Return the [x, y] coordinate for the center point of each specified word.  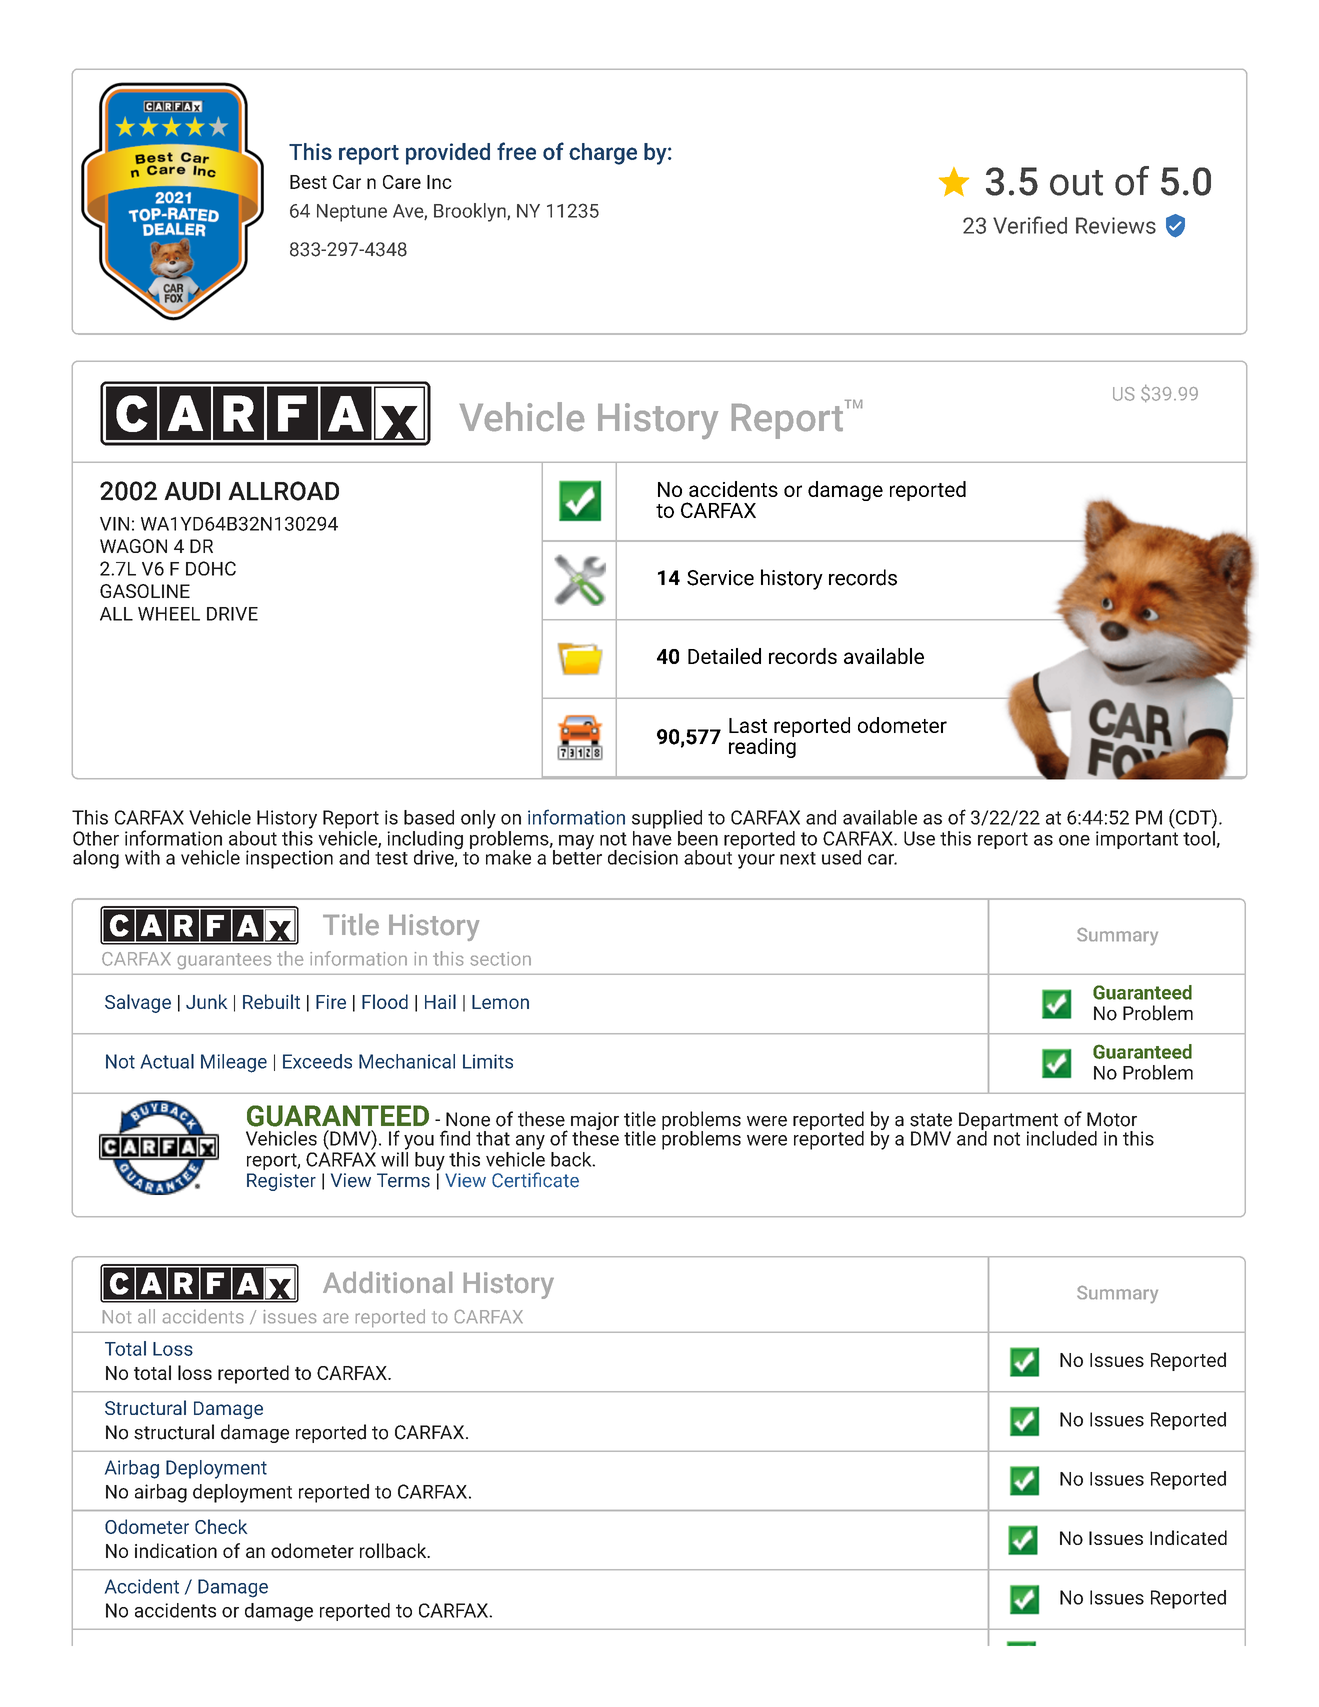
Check [221, 1526]
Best [308, 182]
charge [603, 154]
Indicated [1188, 1537]
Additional [387, 1282]
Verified [1030, 225]
